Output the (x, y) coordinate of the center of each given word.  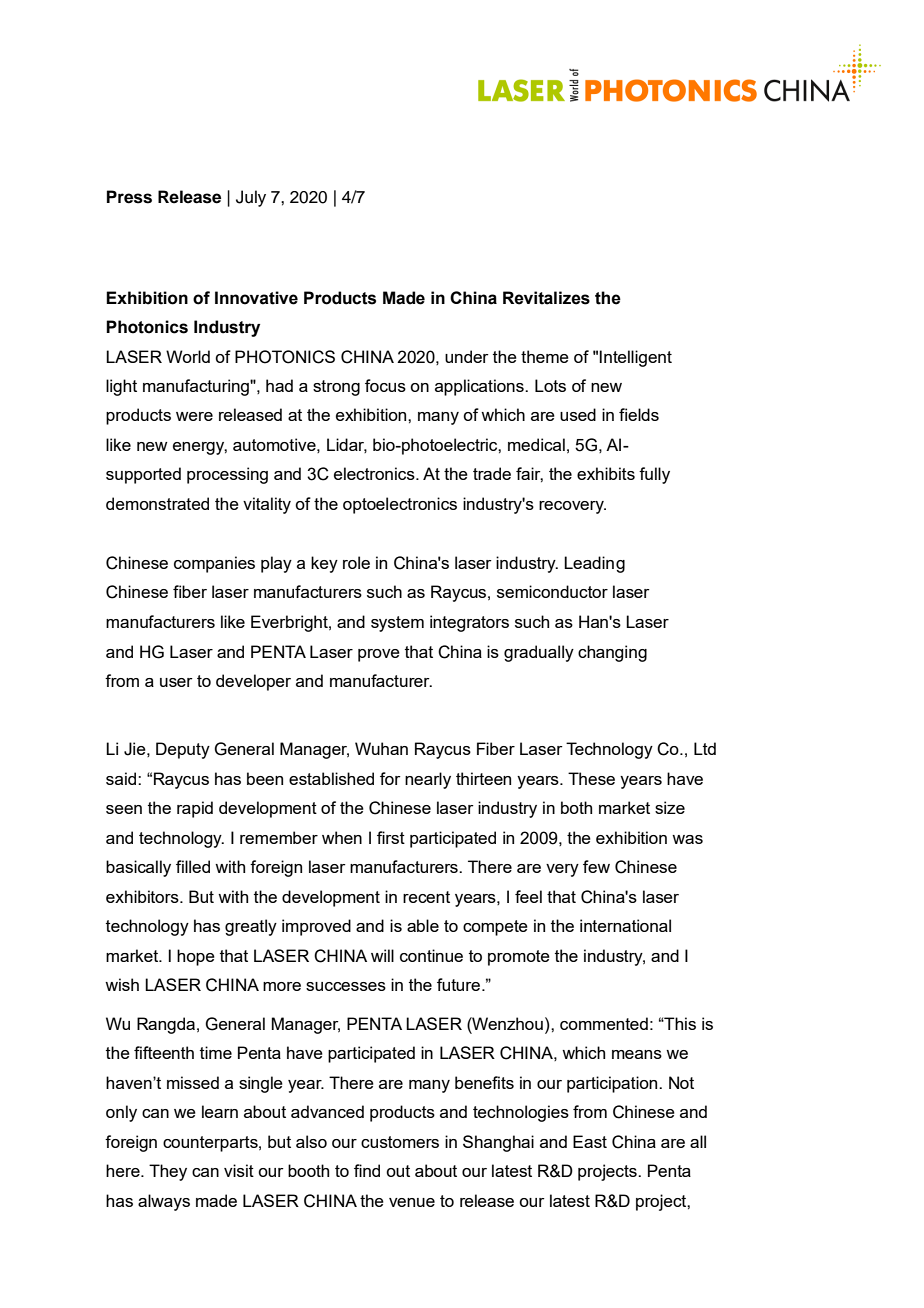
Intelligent (635, 358)
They (168, 1172)
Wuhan (381, 748)
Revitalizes (546, 298)
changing (612, 653)
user (176, 682)
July (251, 198)
